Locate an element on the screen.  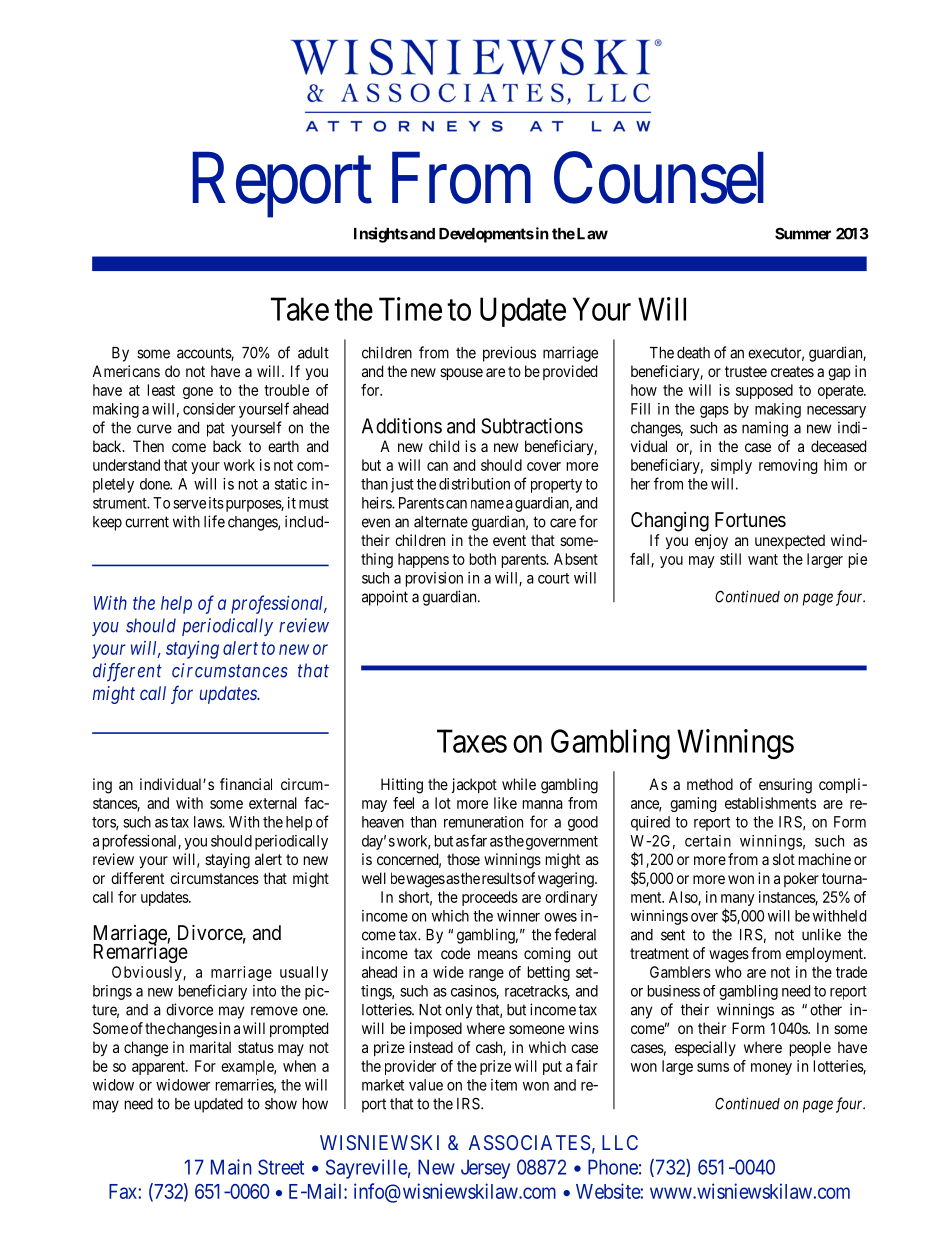
provision is located at coordinates (434, 579).
